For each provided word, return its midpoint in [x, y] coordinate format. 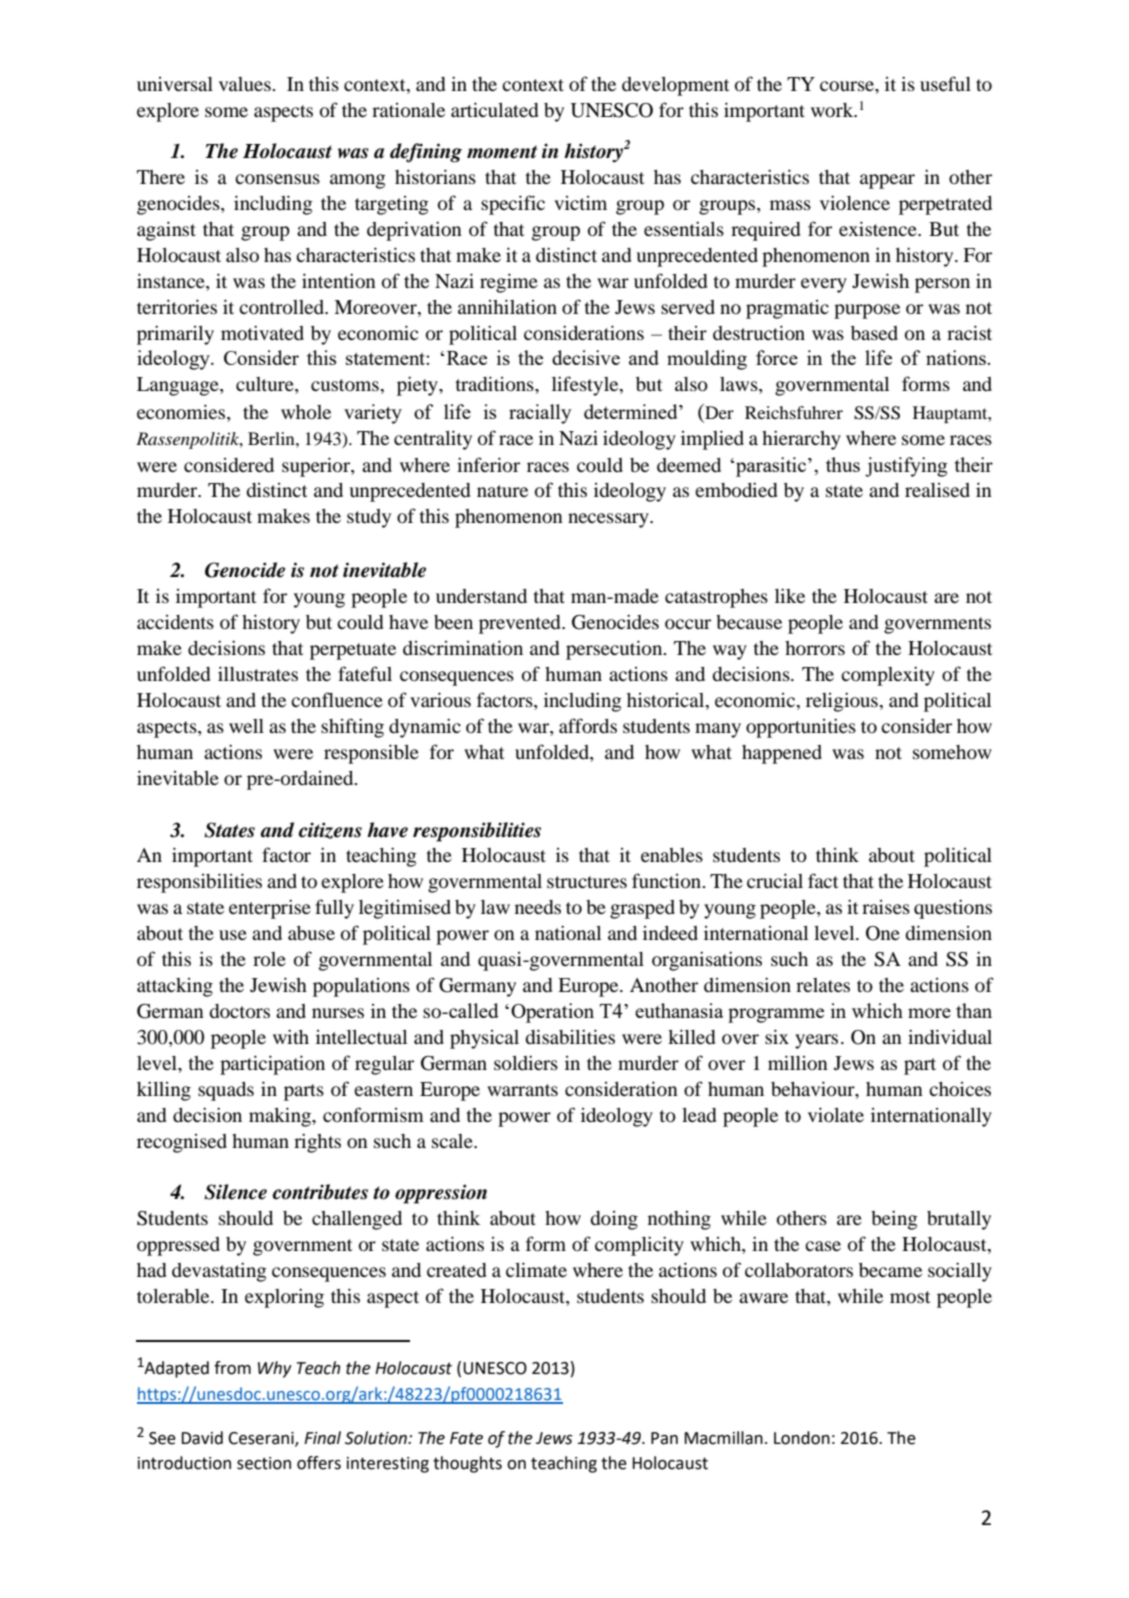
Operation [552, 1013]
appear [887, 181]
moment [502, 152]
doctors [239, 1011]
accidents [175, 622]
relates [823, 985]
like [790, 595]
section [264, 1463]
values [246, 84]
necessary [609, 520]
